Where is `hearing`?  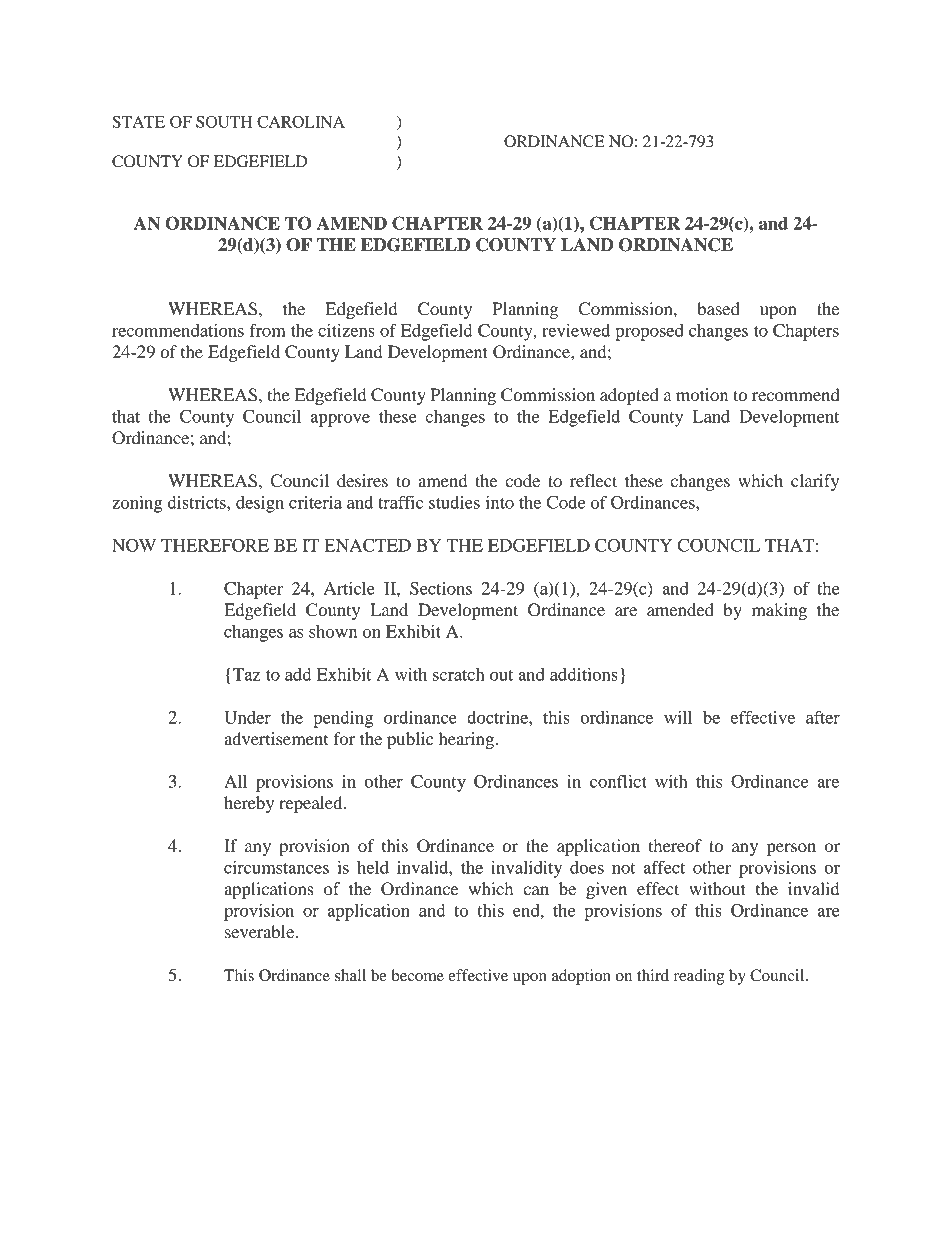 hearing is located at coordinates (468, 740).
